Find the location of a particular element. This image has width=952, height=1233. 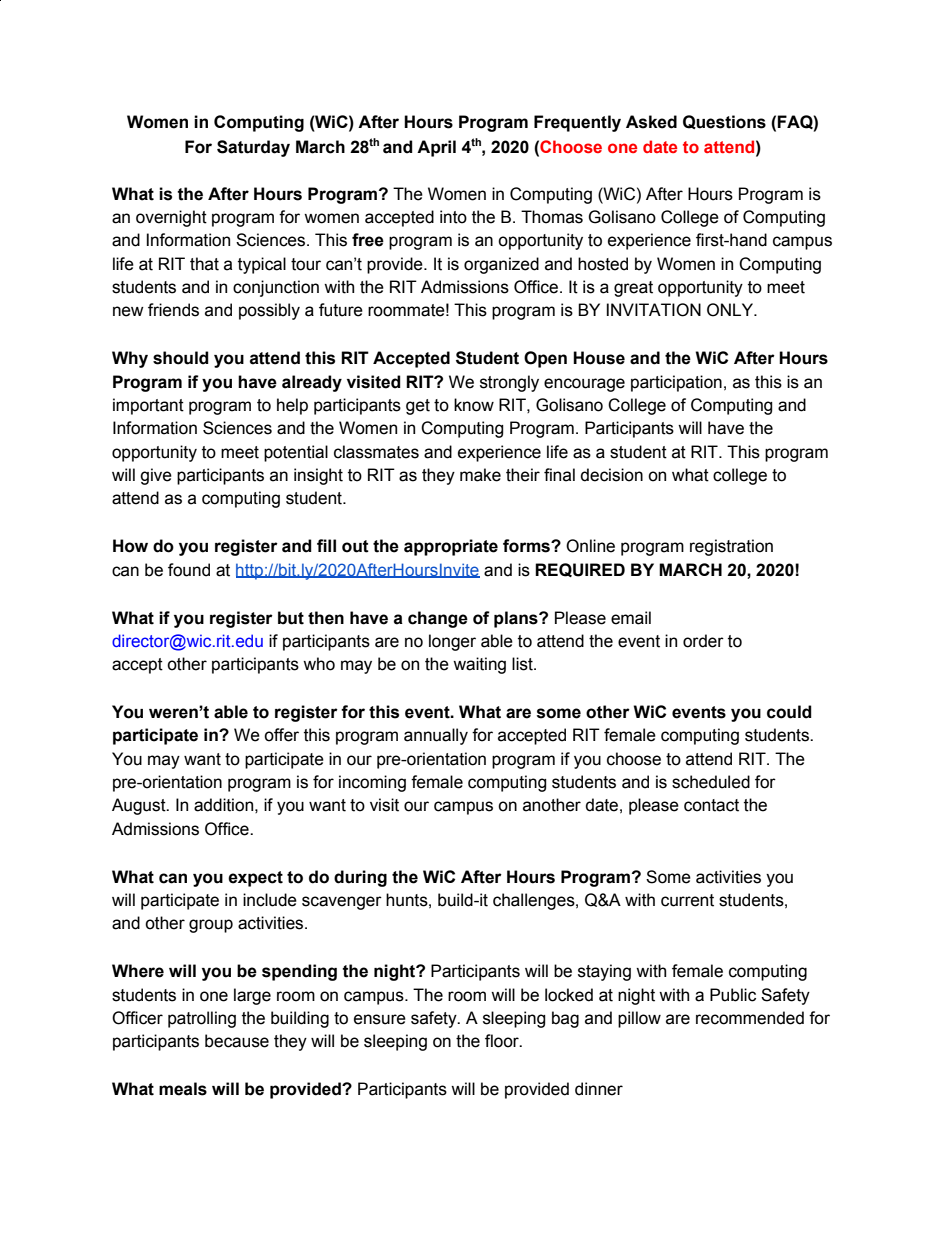

change is located at coordinates (438, 619).
